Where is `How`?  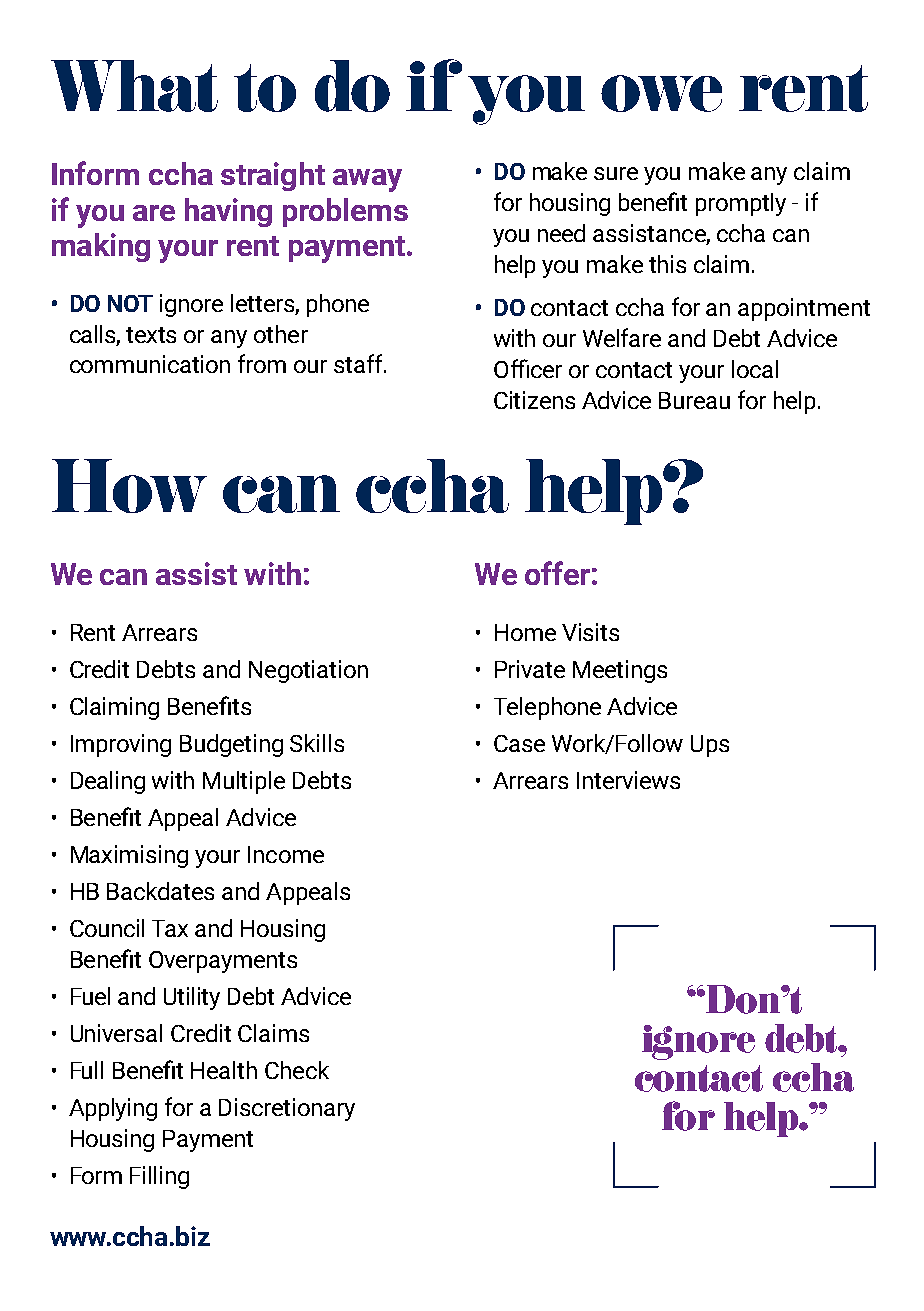 How is located at coordinates (129, 486).
